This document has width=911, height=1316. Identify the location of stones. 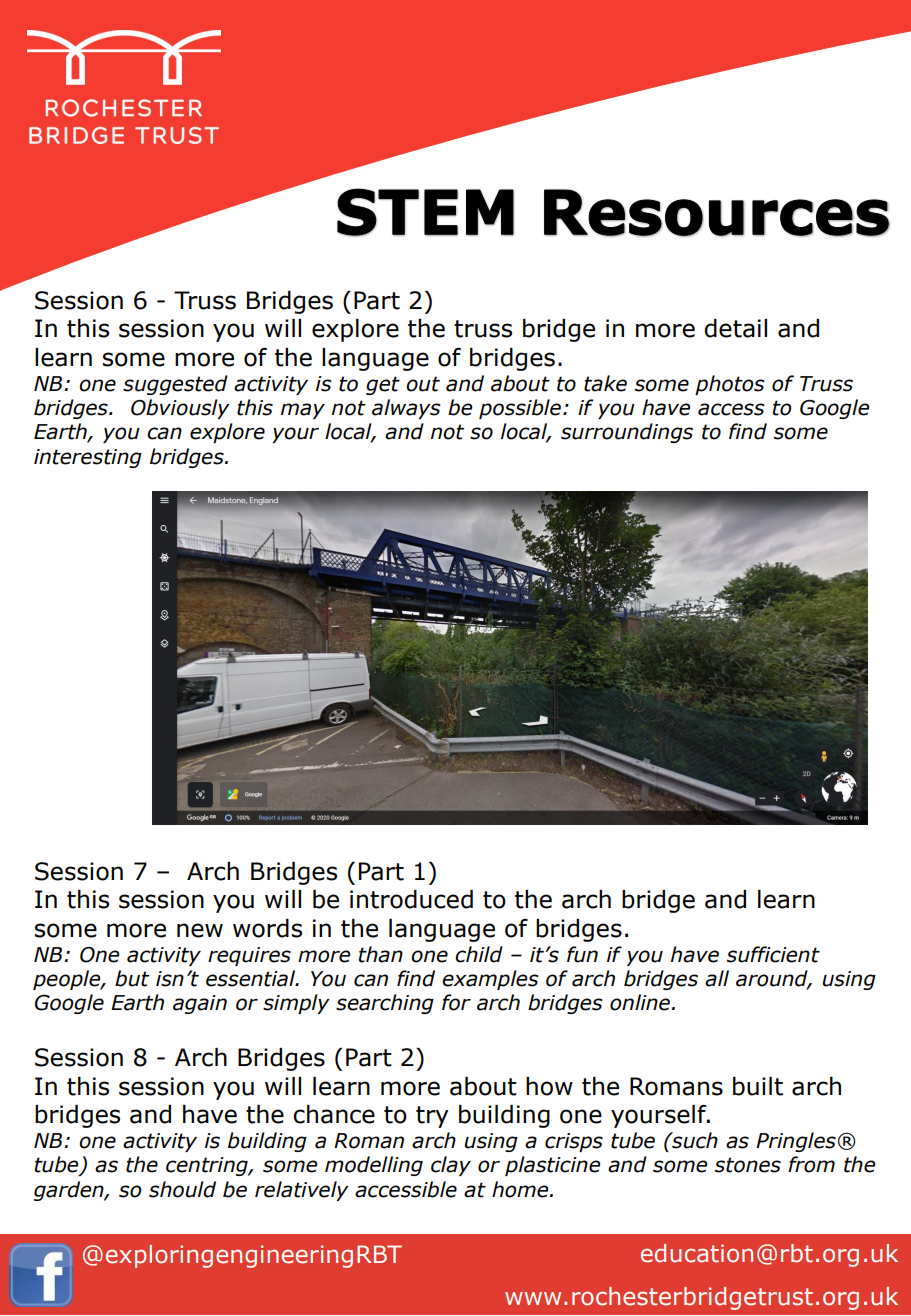
(748, 1165).
